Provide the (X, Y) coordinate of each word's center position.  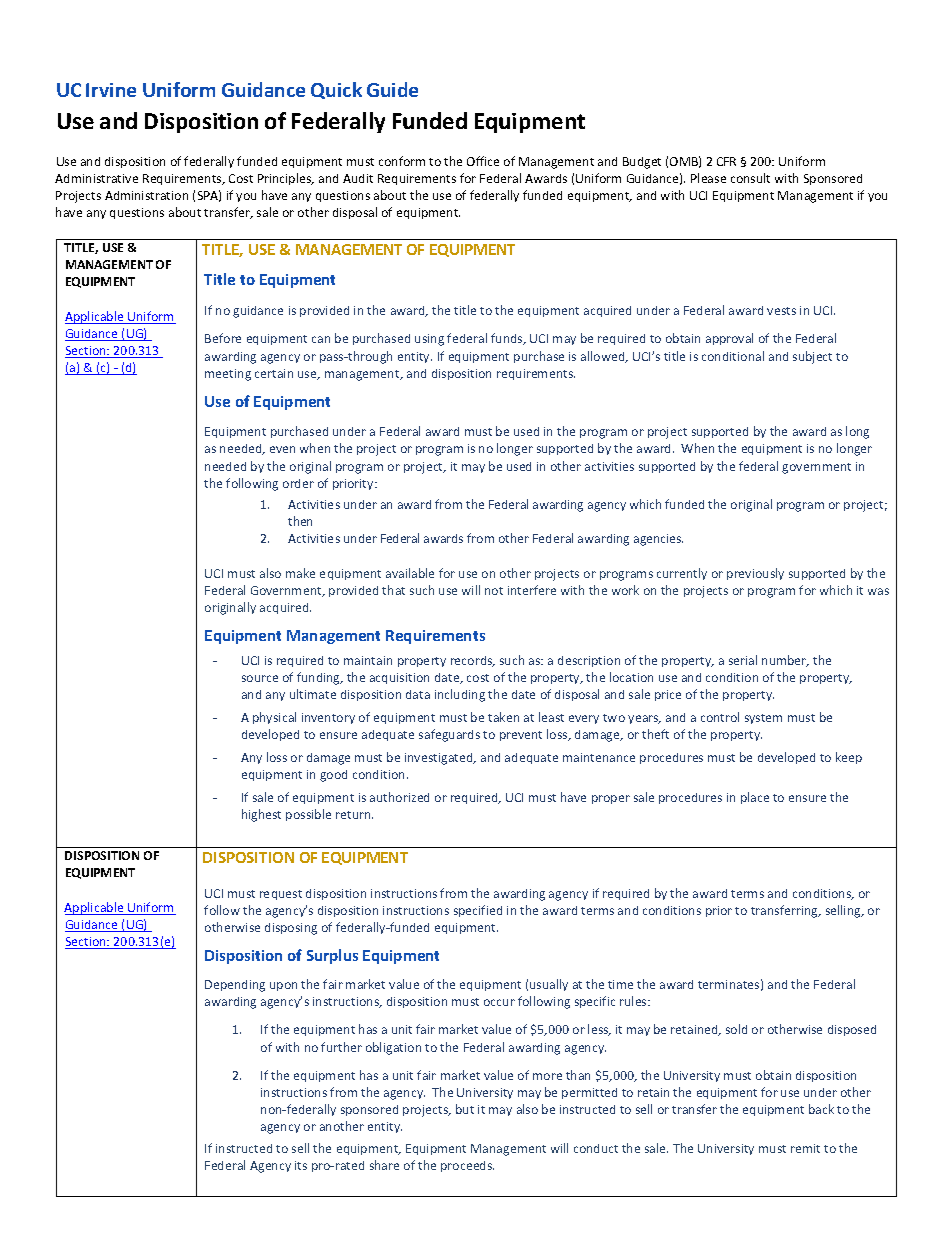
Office (483, 161)
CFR (726, 161)
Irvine (111, 90)
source (260, 678)
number (785, 661)
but (465, 1109)
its (301, 1165)
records (473, 661)
